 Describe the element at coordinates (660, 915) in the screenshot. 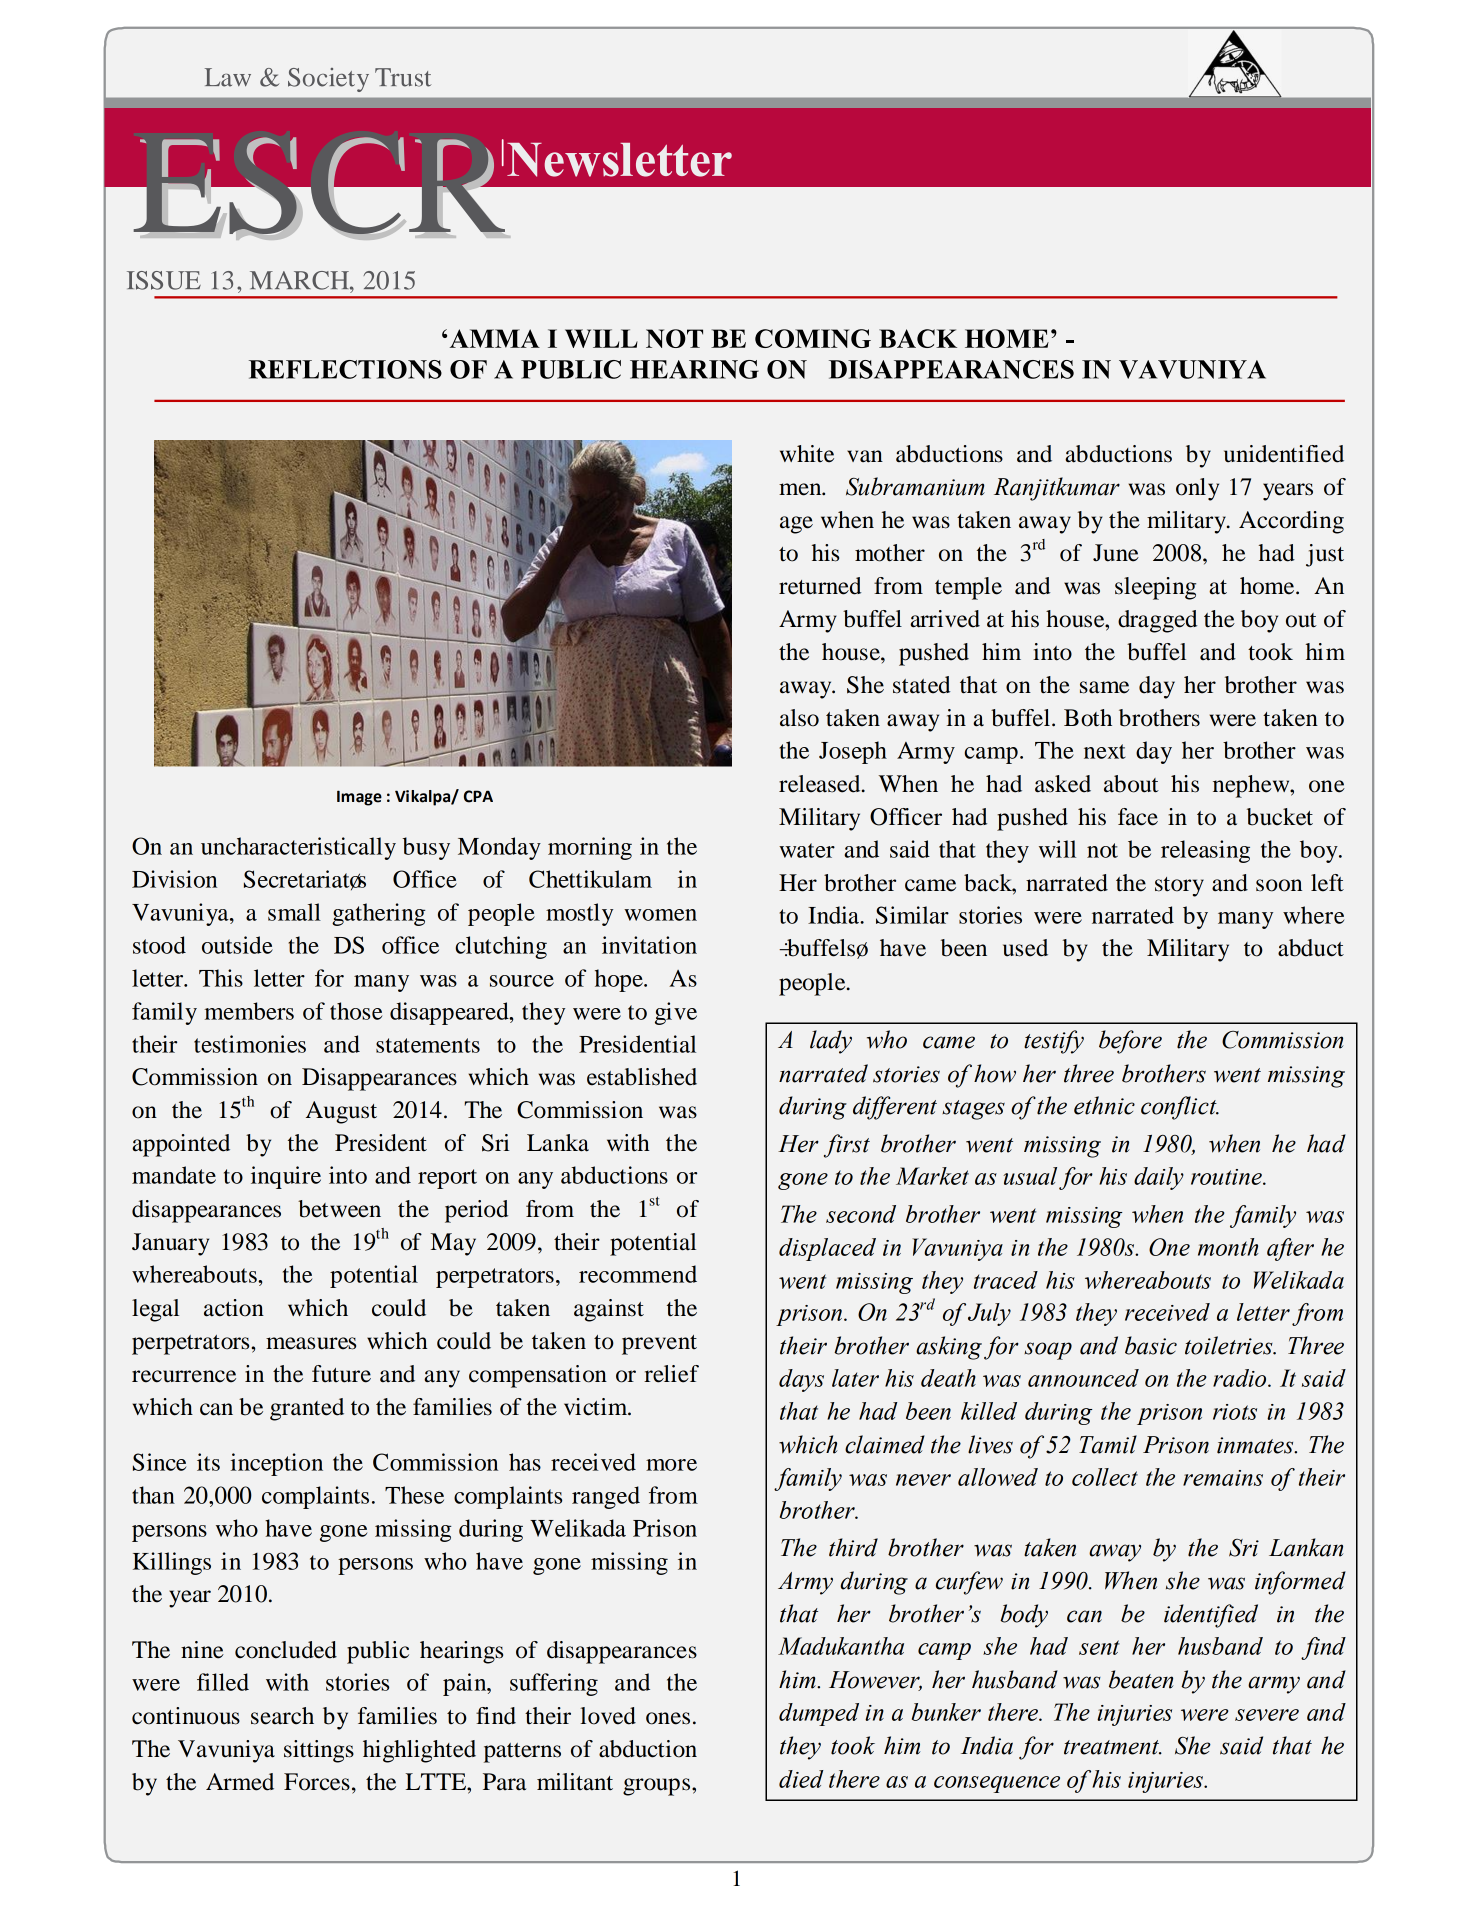

I see `women` at that location.
